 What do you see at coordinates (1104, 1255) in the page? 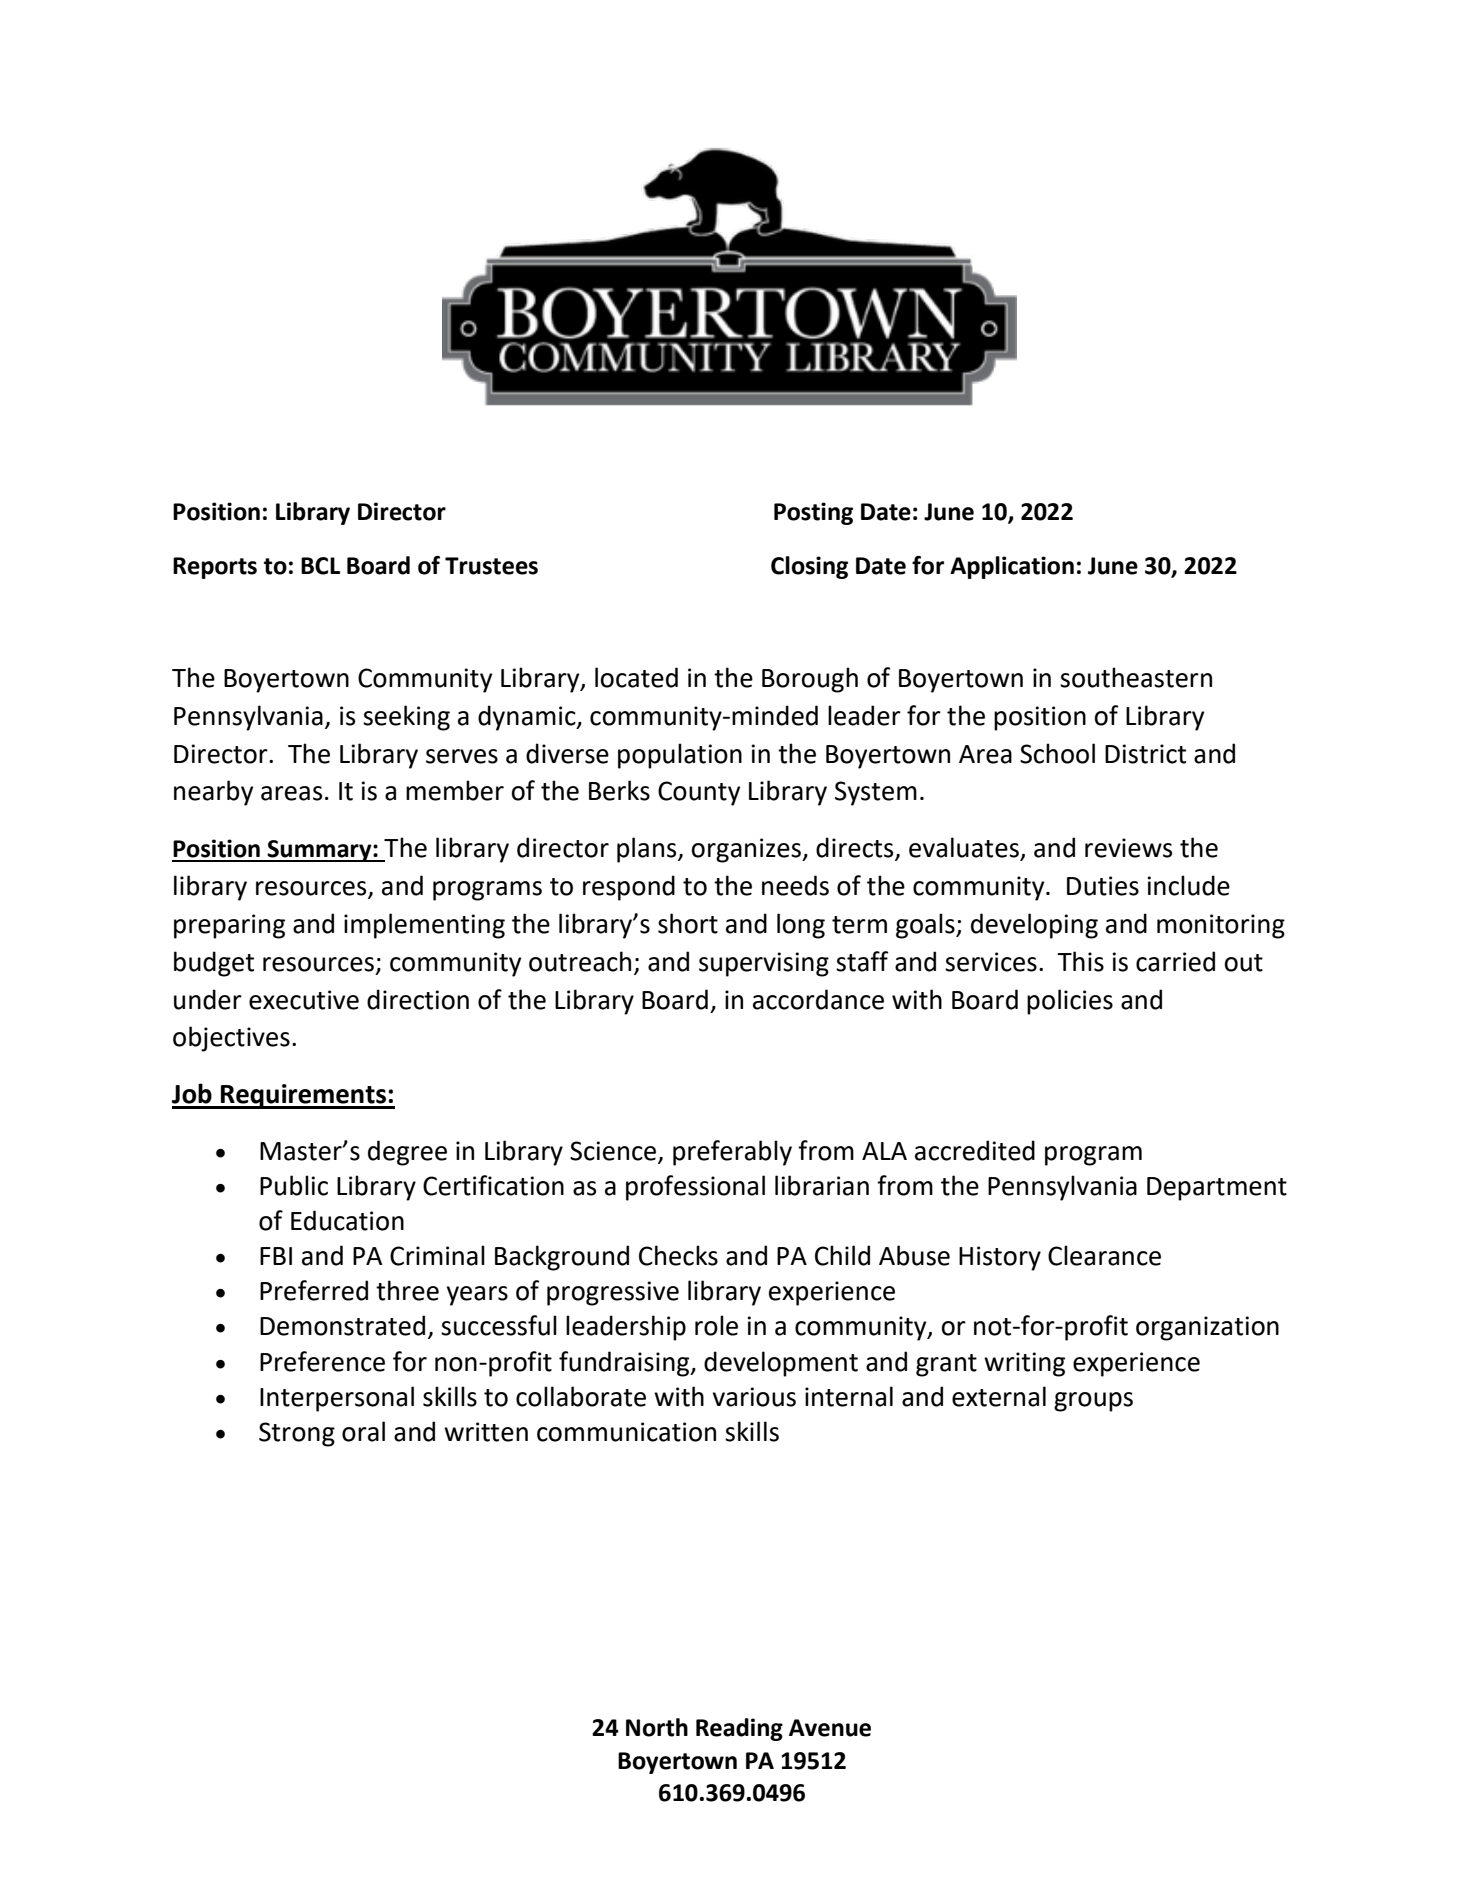
I see `Clearance` at bounding box center [1104, 1255].
